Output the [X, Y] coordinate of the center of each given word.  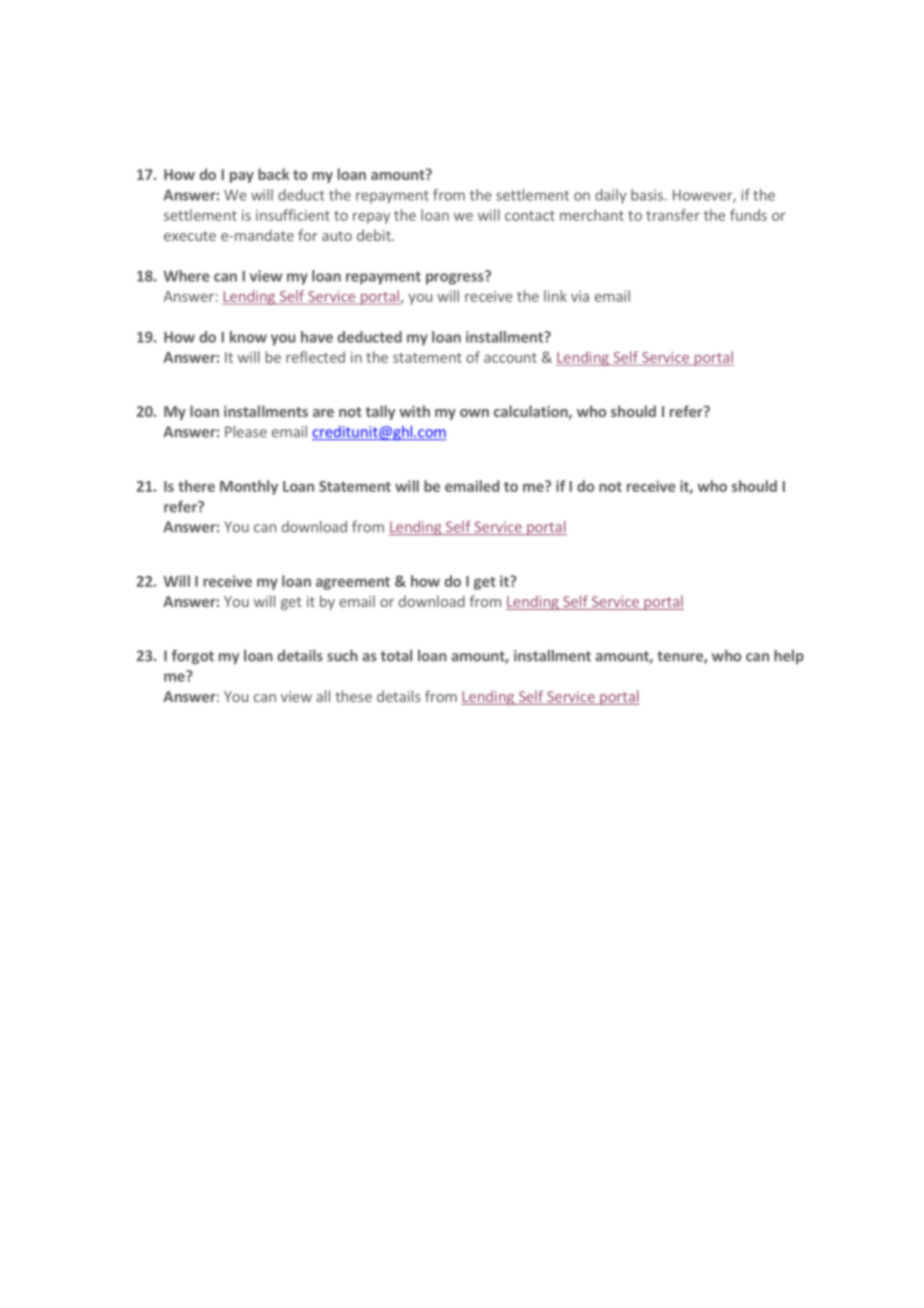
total [396, 656]
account [510, 358]
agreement [353, 583]
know [248, 337]
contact [530, 216]
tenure [681, 657]
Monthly [249, 487]
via [580, 296]
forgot [193, 656]
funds [748, 215]
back [274, 174]
